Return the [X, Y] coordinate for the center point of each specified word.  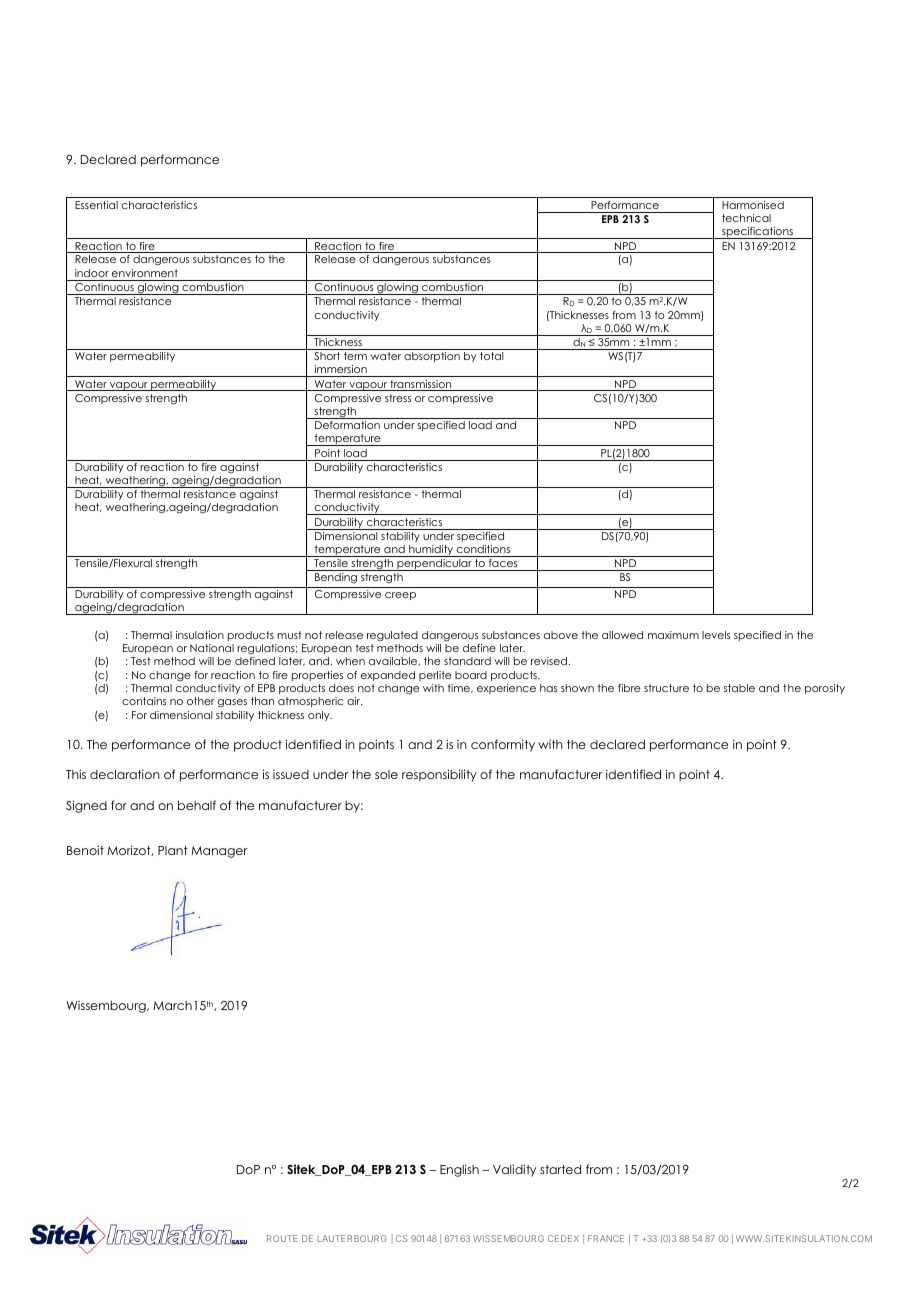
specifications [757, 233]
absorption [432, 357]
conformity [503, 745]
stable [739, 688]
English [459, 1170]
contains [144, 701]
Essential [96, 205]
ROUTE [282, 1238]
